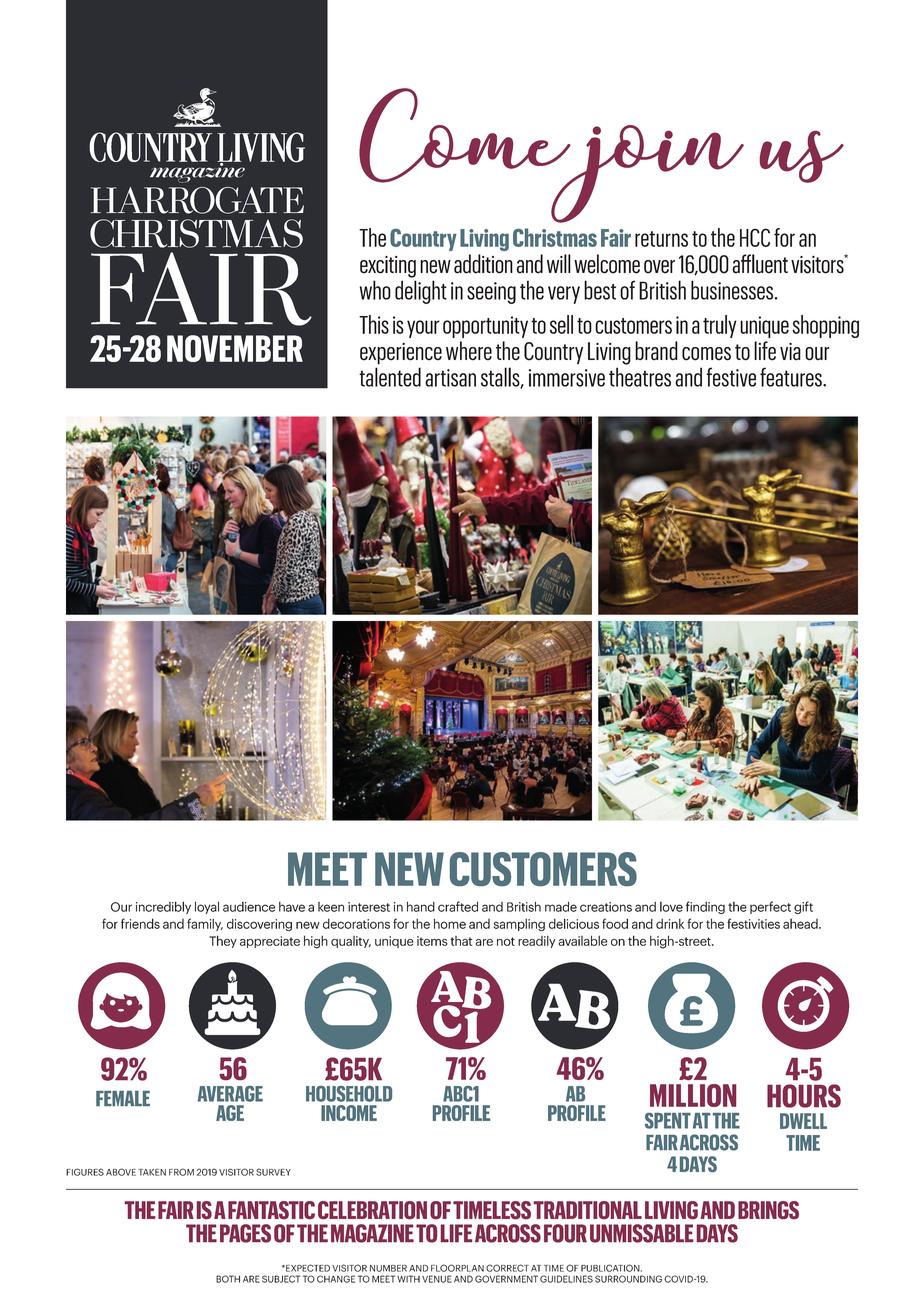  I want to click on incredibly, so click(163, 907).
